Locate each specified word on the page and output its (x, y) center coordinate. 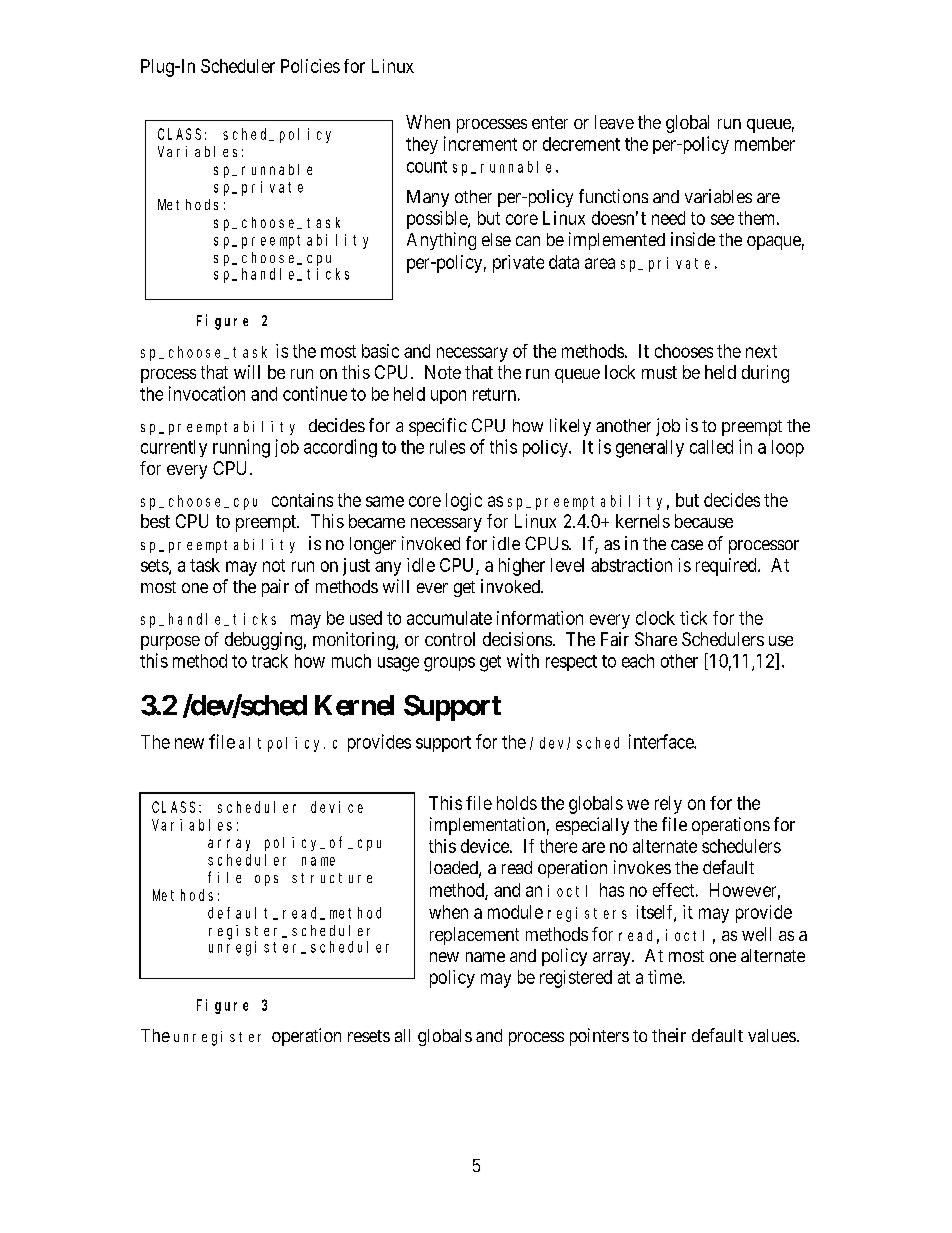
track (270, 661)
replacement (474, 936)
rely (668, 805)
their (669, 1035)
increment (480, 143)
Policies (310, 66)
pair (275, 588)
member (765, 144)
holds (517, 803)
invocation (207, 393)
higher (522, 567)
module (515, 912)
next (761, 351)
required (727, 567)
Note (443, 372)
